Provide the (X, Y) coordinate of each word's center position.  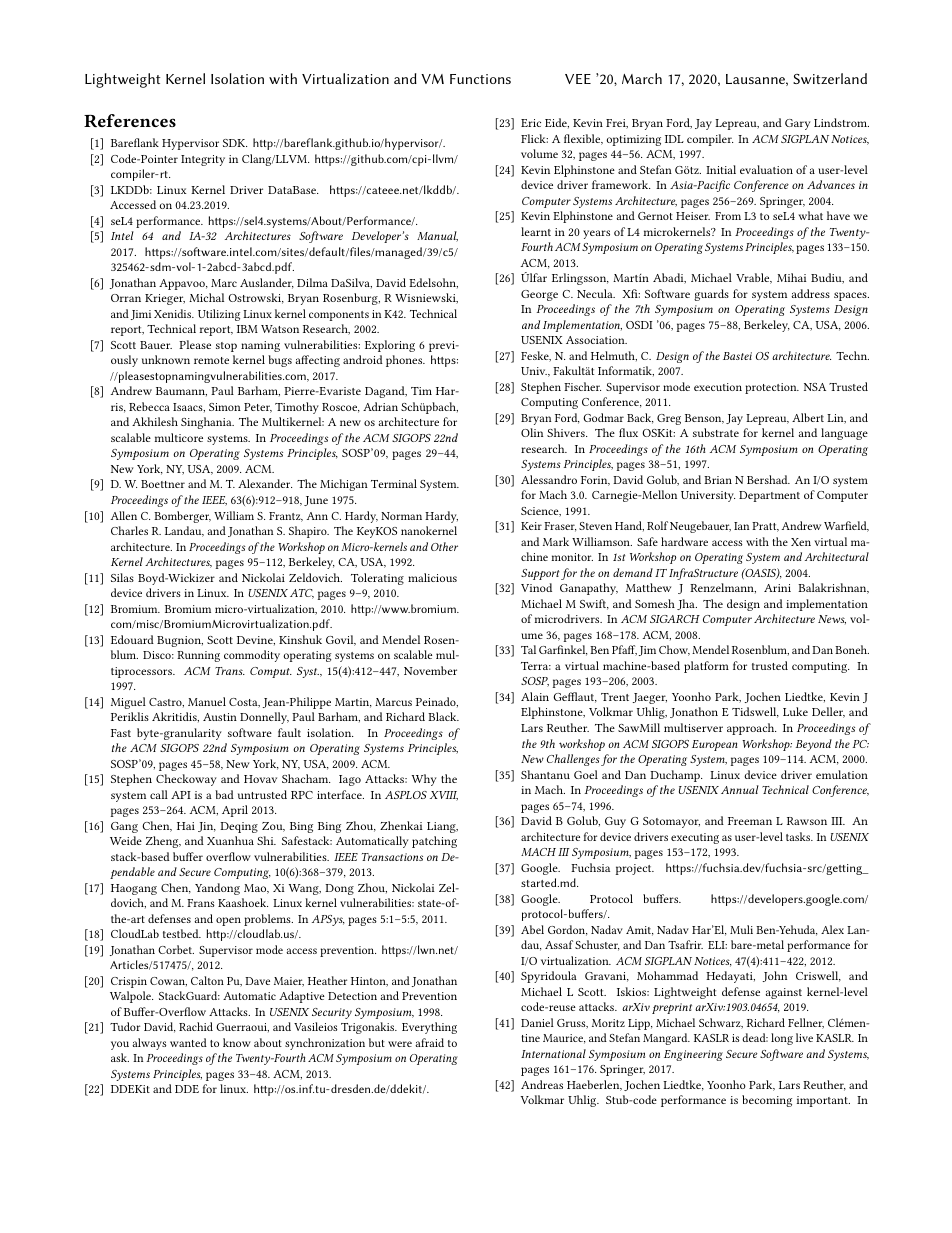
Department (769, 496)
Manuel (207, 701)
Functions (480, 79)
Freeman (750, 821)
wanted (188, 1042)
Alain (535, 696)
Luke (795, 711)
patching (434, 842)
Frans (201, 903)
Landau (184, 531)
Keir (531, 526)
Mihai (792, 277)
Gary (798, 124)
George (539, 295)
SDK (235, 143)
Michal (206, 297)
